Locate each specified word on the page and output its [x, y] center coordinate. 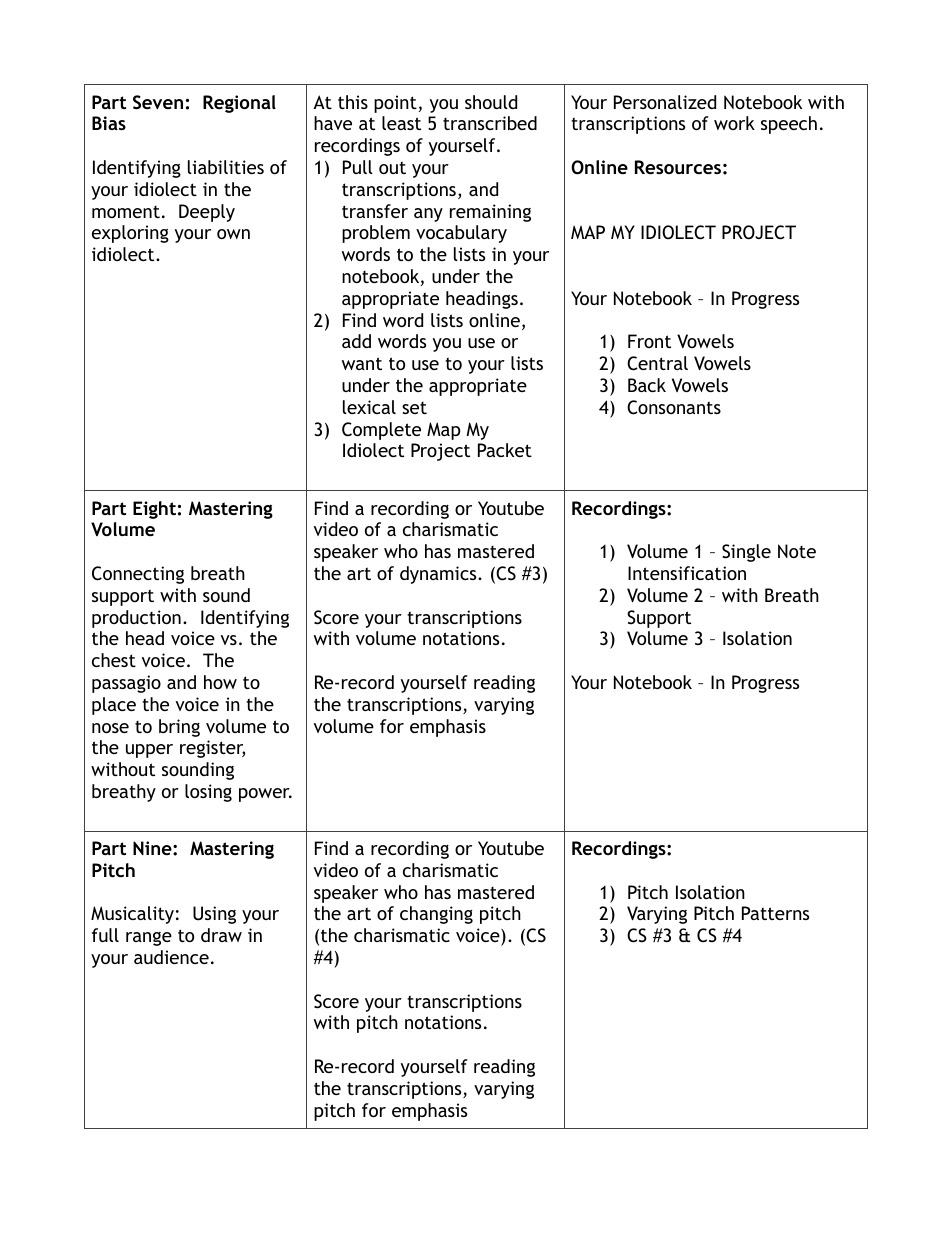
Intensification [687, 573]
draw [221, 935]
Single [746, 553]
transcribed [490, 123]
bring [179, 728]
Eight [154, 510]
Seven [158, 102]
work [734, 123]
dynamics [439, 575]
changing [436, 915]
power [265, 795]
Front [649, 341]
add [356, 341]
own [233, 234]
